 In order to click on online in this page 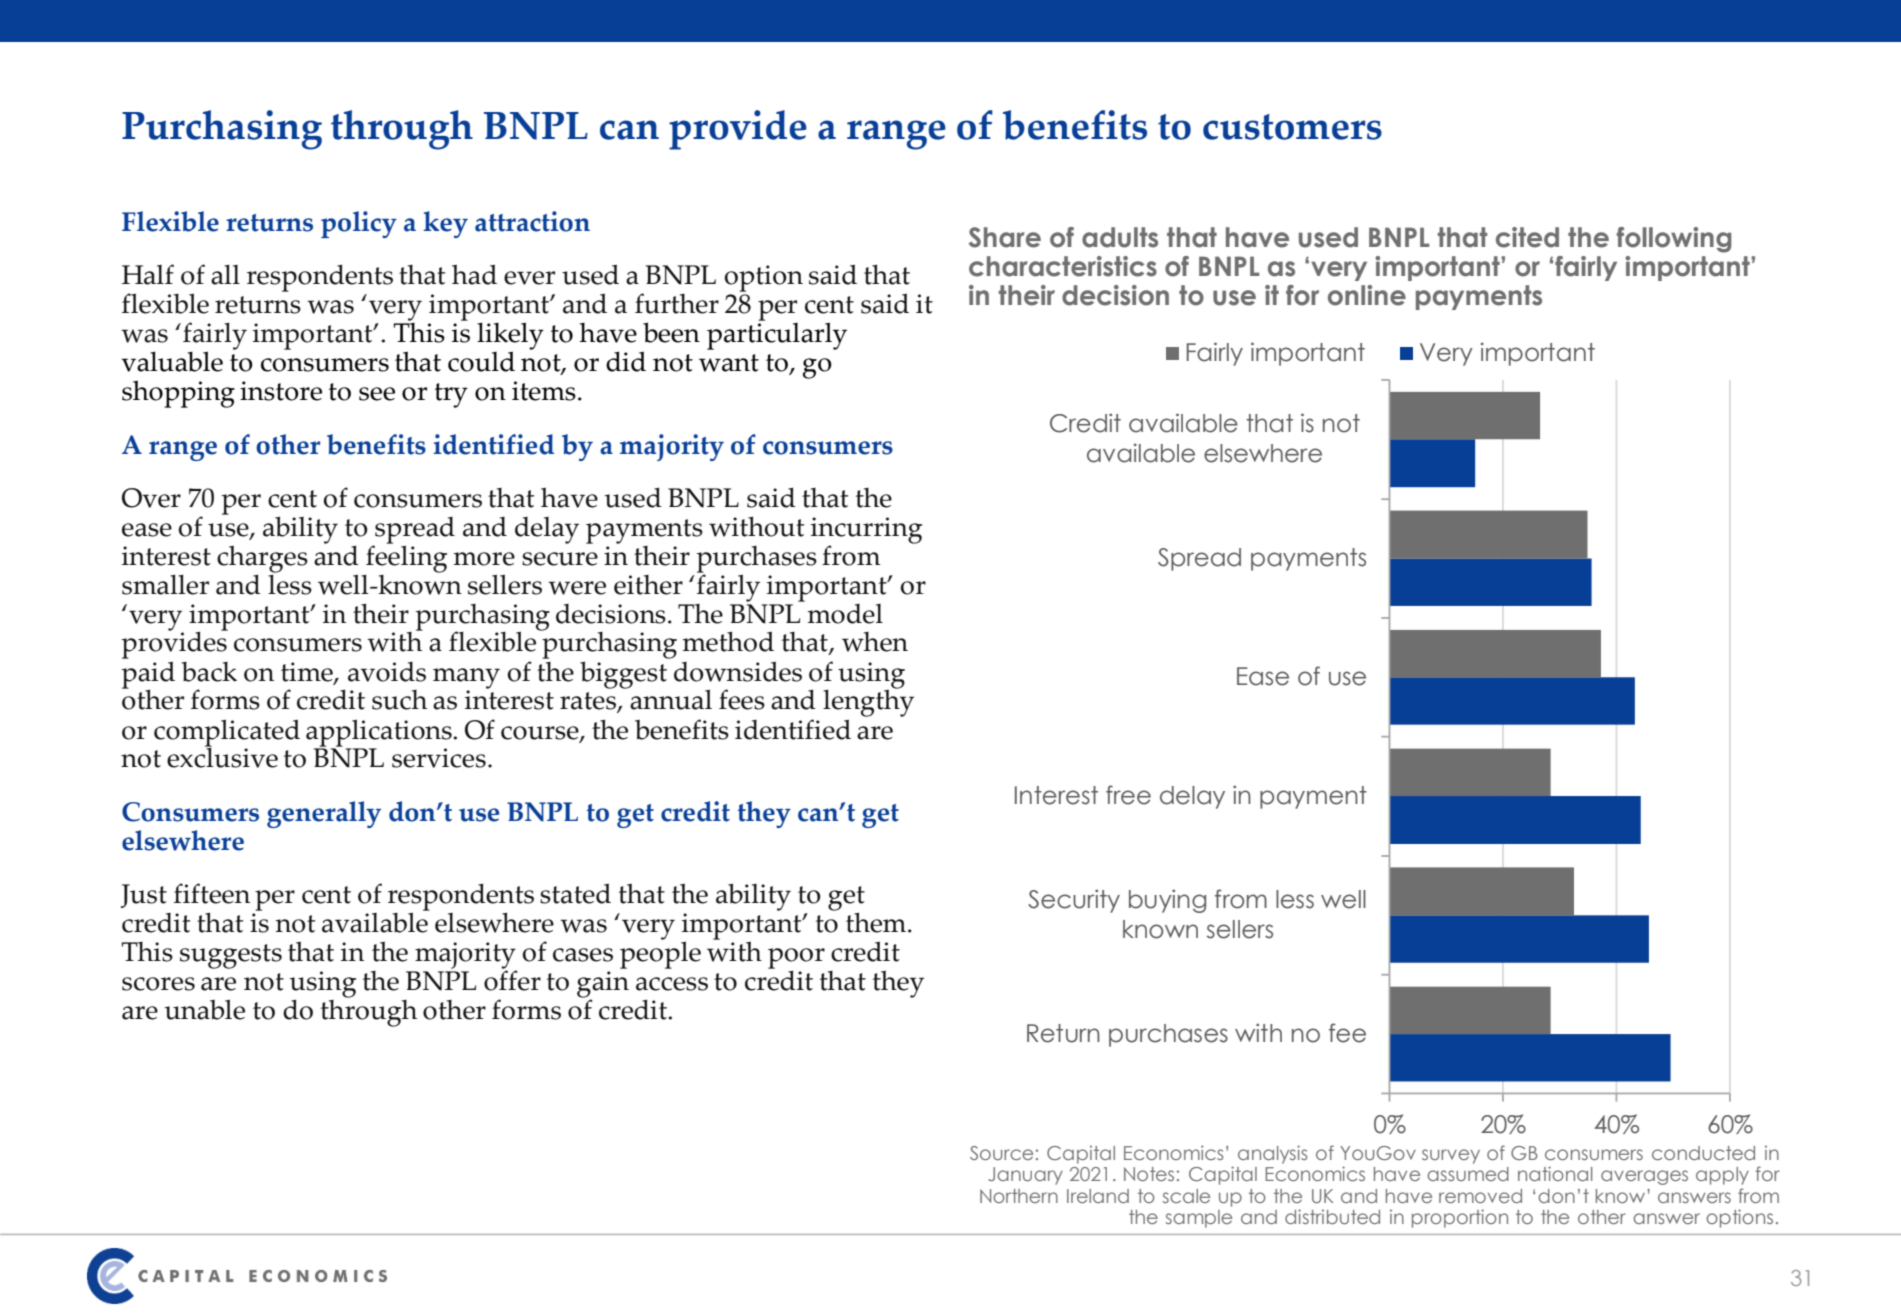, I will do `click(1367, 295)`.
